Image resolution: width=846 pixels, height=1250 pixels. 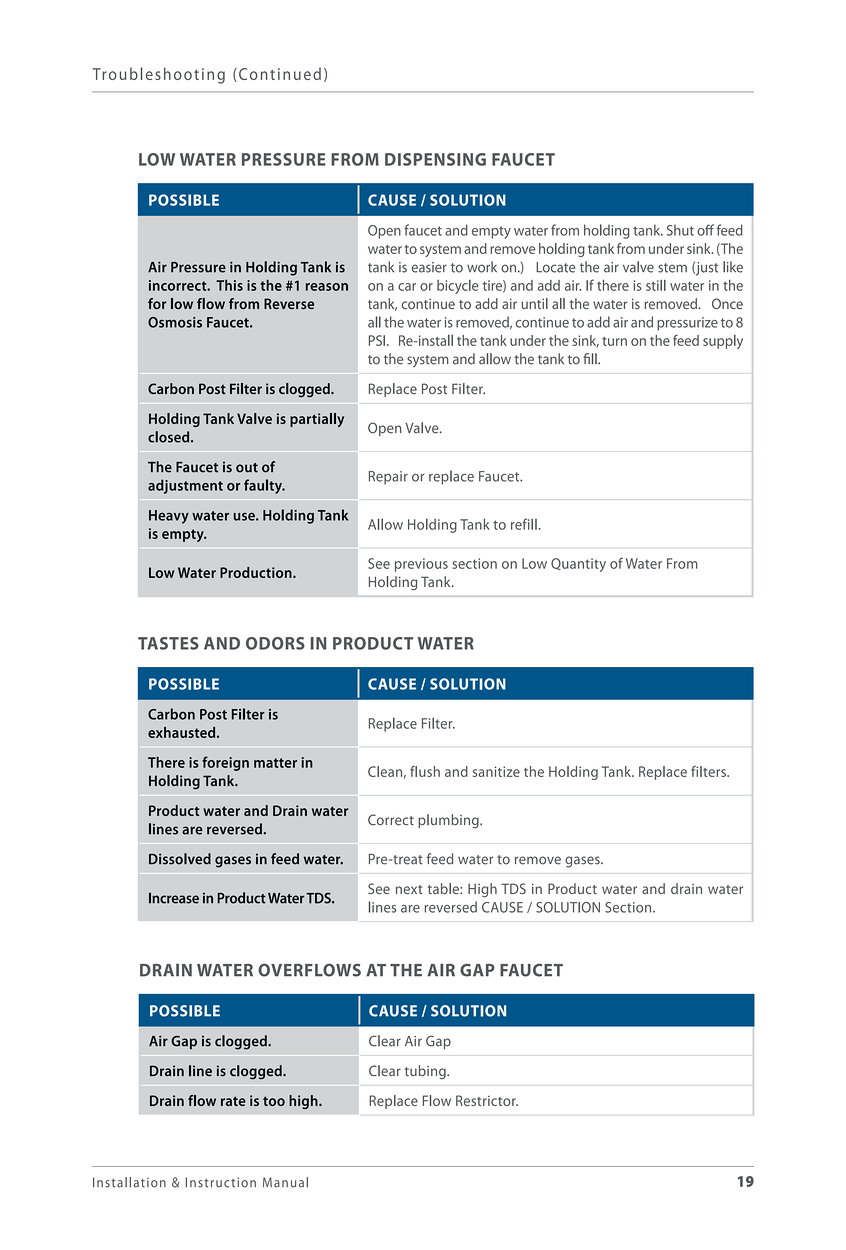 I want to click on Restrictor, so click(x=487, y=1100).
